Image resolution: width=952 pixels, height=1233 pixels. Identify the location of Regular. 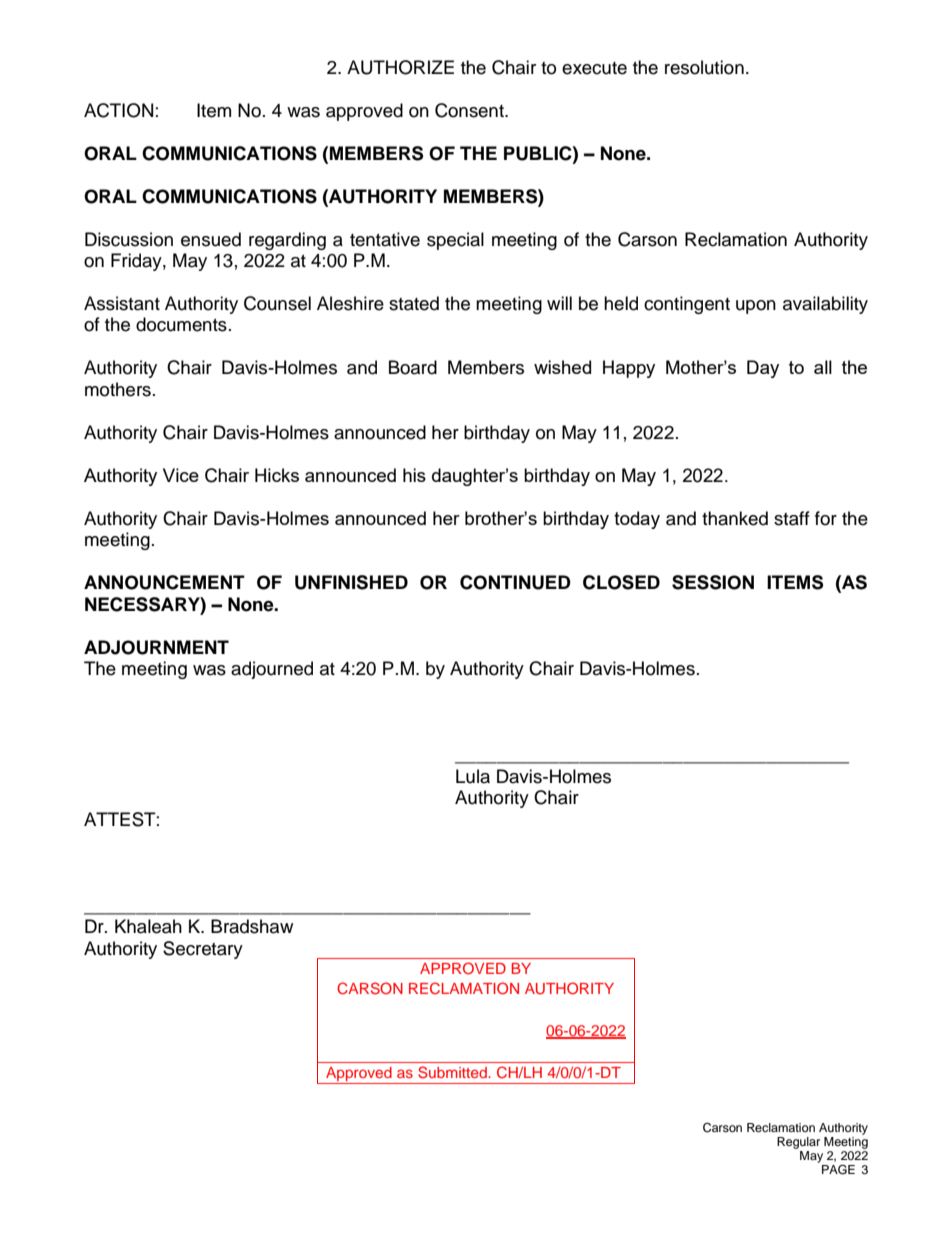
(798, 1143).
